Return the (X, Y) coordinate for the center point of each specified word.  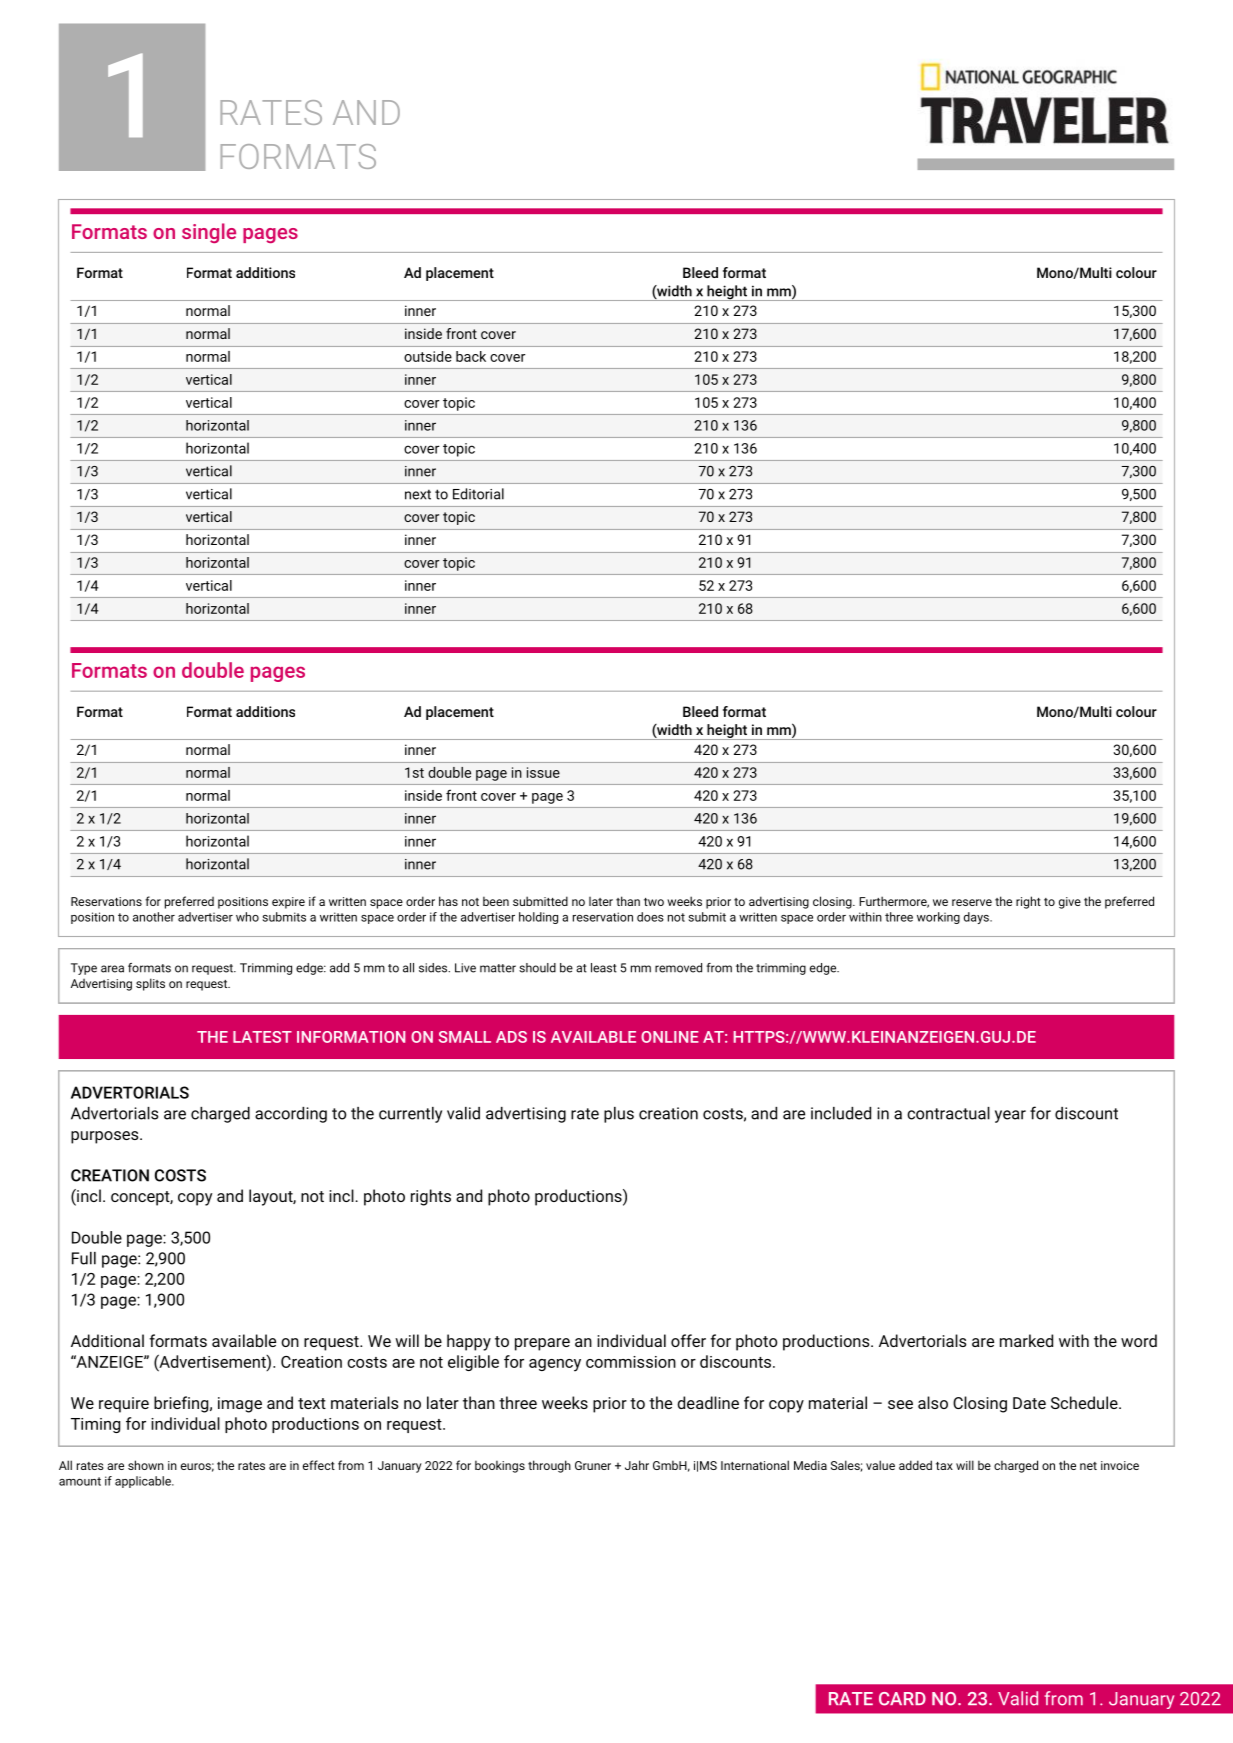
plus (619, 1115)
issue (543, 772)
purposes (106, 1137)
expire (288, 903)
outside (428, 356)
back (471, 356)
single (209, 233)
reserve (972, 902)
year (1010, 1116)
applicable (144, 1482)
